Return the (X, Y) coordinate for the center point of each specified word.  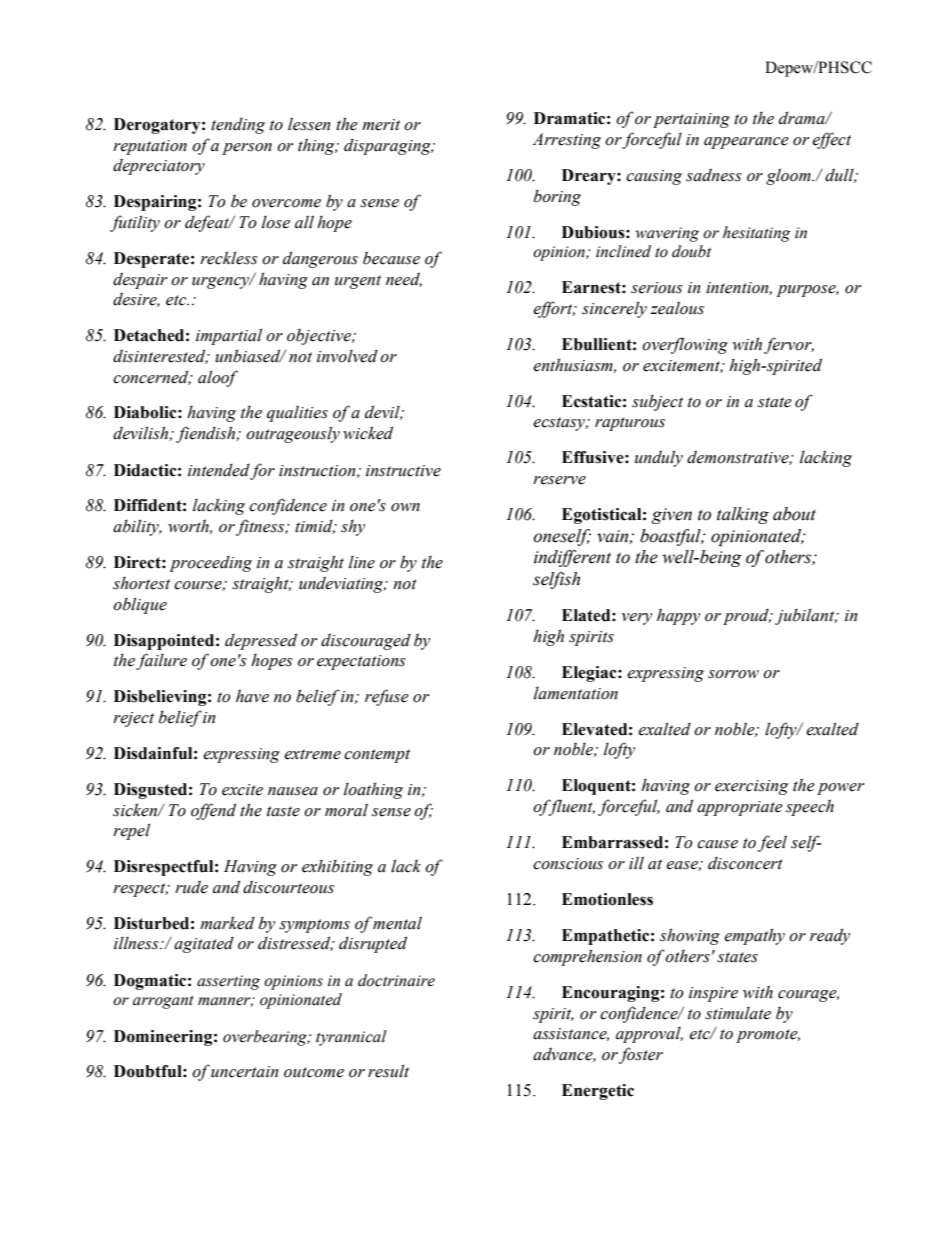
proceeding (210, 564)
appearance (746, 143)
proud (747, 617)
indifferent (572, 558)
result (388, 1071)
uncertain (245, 1072)
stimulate (738, 1013)
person (247, 149)
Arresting (567, 141)
